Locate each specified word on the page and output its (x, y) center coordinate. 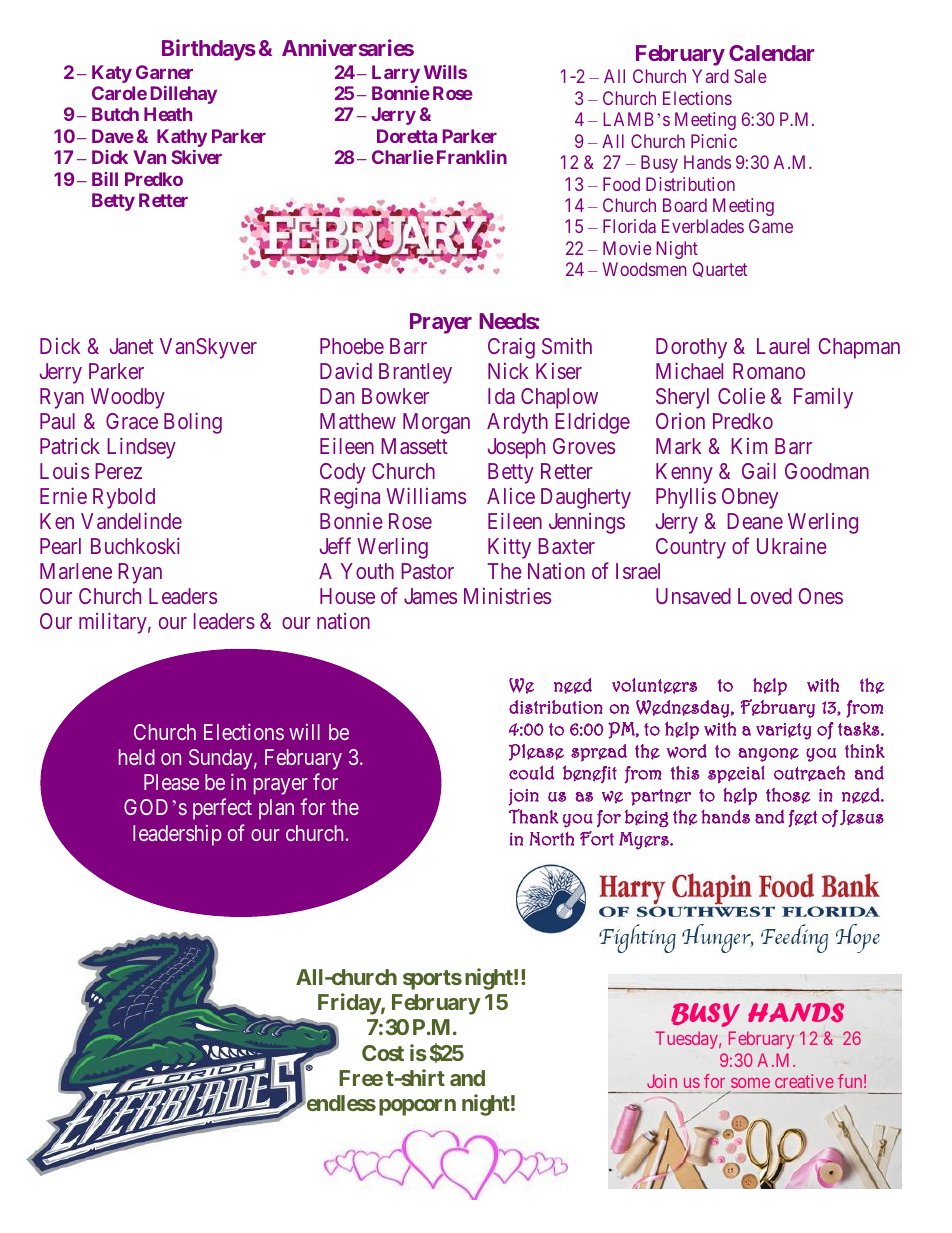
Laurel (783, 346)
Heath (168, 114)
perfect (222, 809)
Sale (750, 76)
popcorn (417, 1107)
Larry (396, 74)
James (430, 596)
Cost (383, 1053)
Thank (534, 816)
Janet (132, 346)
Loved (765, 596)
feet (803, 818)
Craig (511, 348)
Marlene (76, 571)
